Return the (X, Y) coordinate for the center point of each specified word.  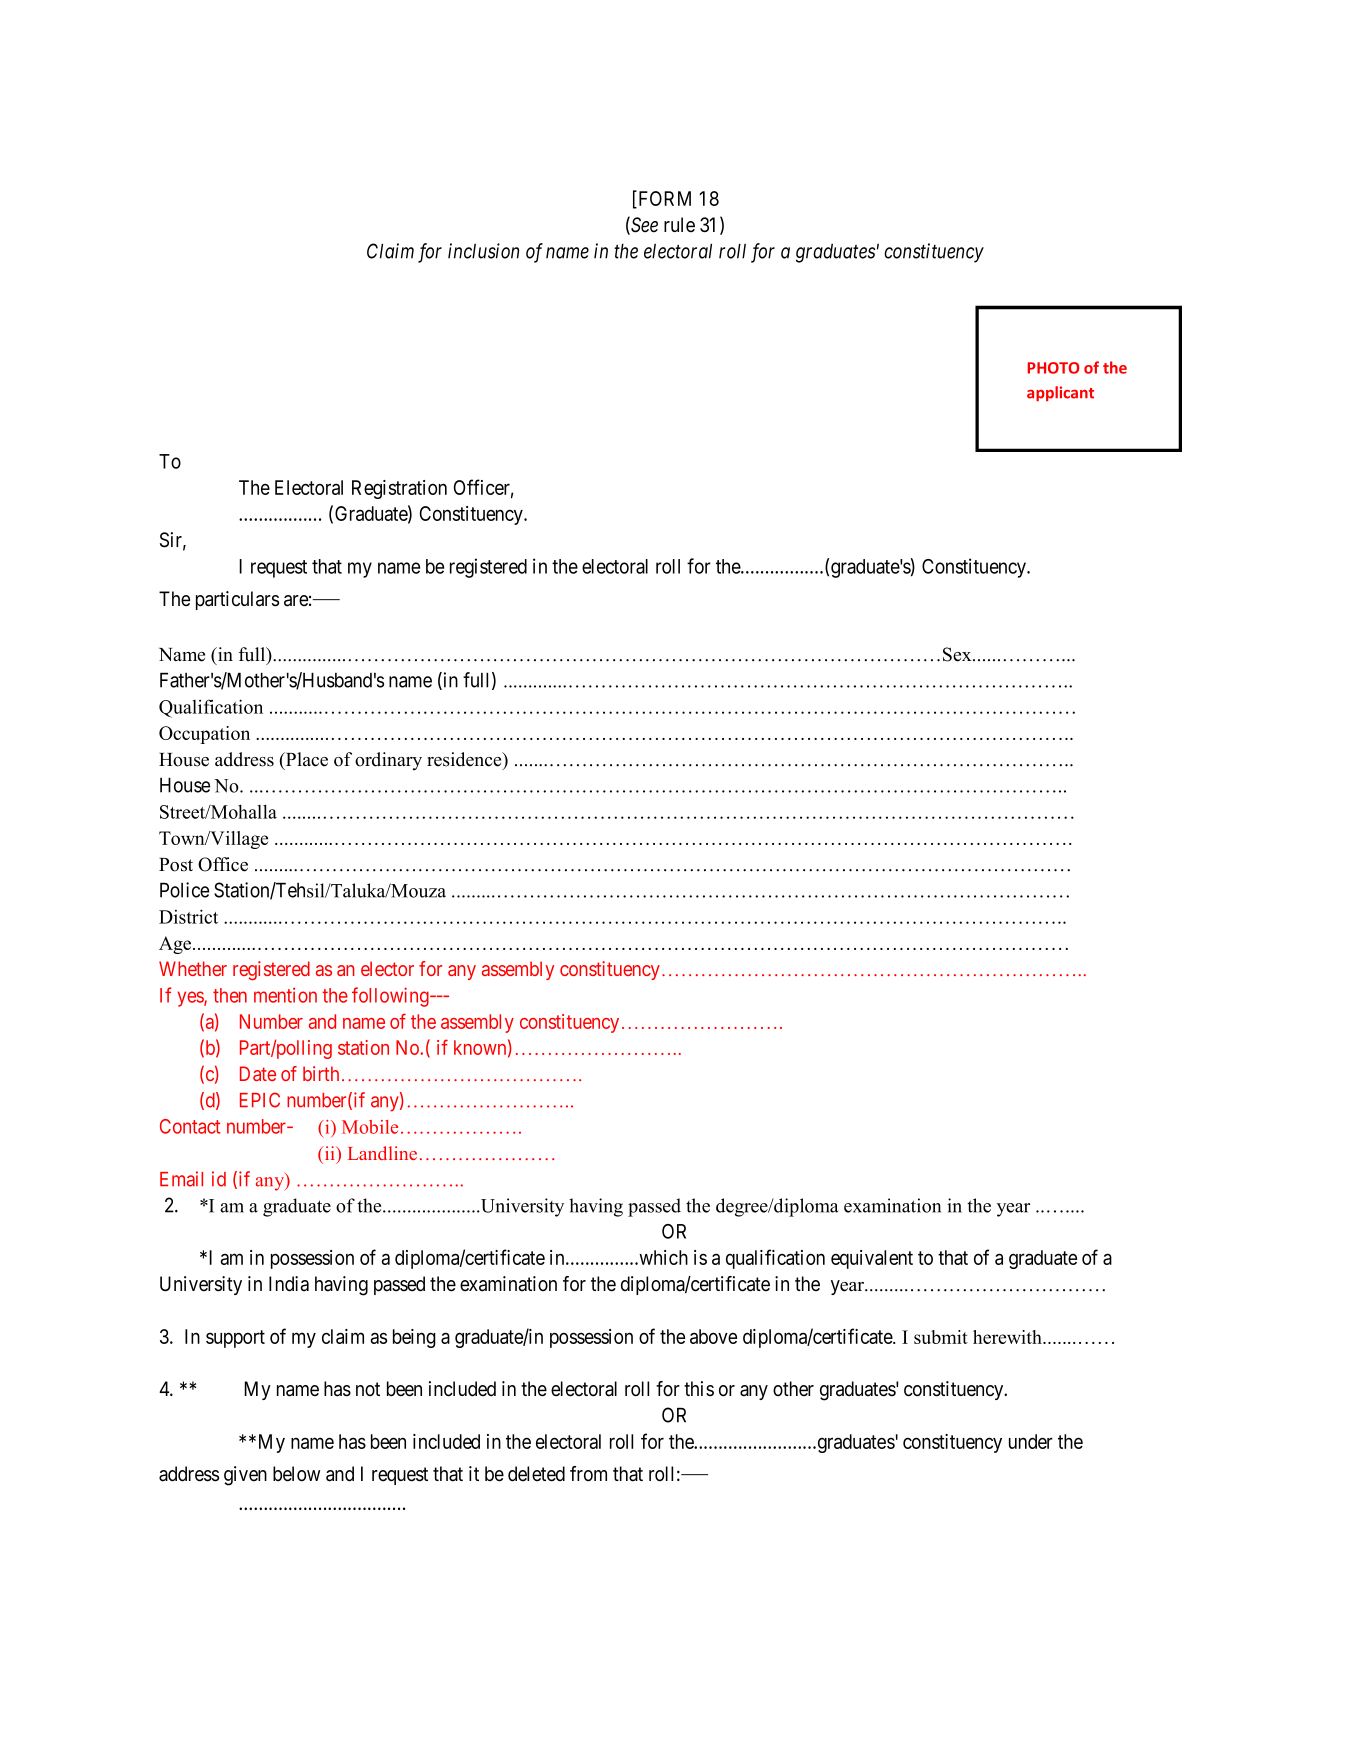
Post (176, 865)
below (296, 1474)
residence (465, 760)
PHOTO (1054, 368)
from (588, 1474)
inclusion (483, 251)
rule (679, 224)
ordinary (388, 761)
